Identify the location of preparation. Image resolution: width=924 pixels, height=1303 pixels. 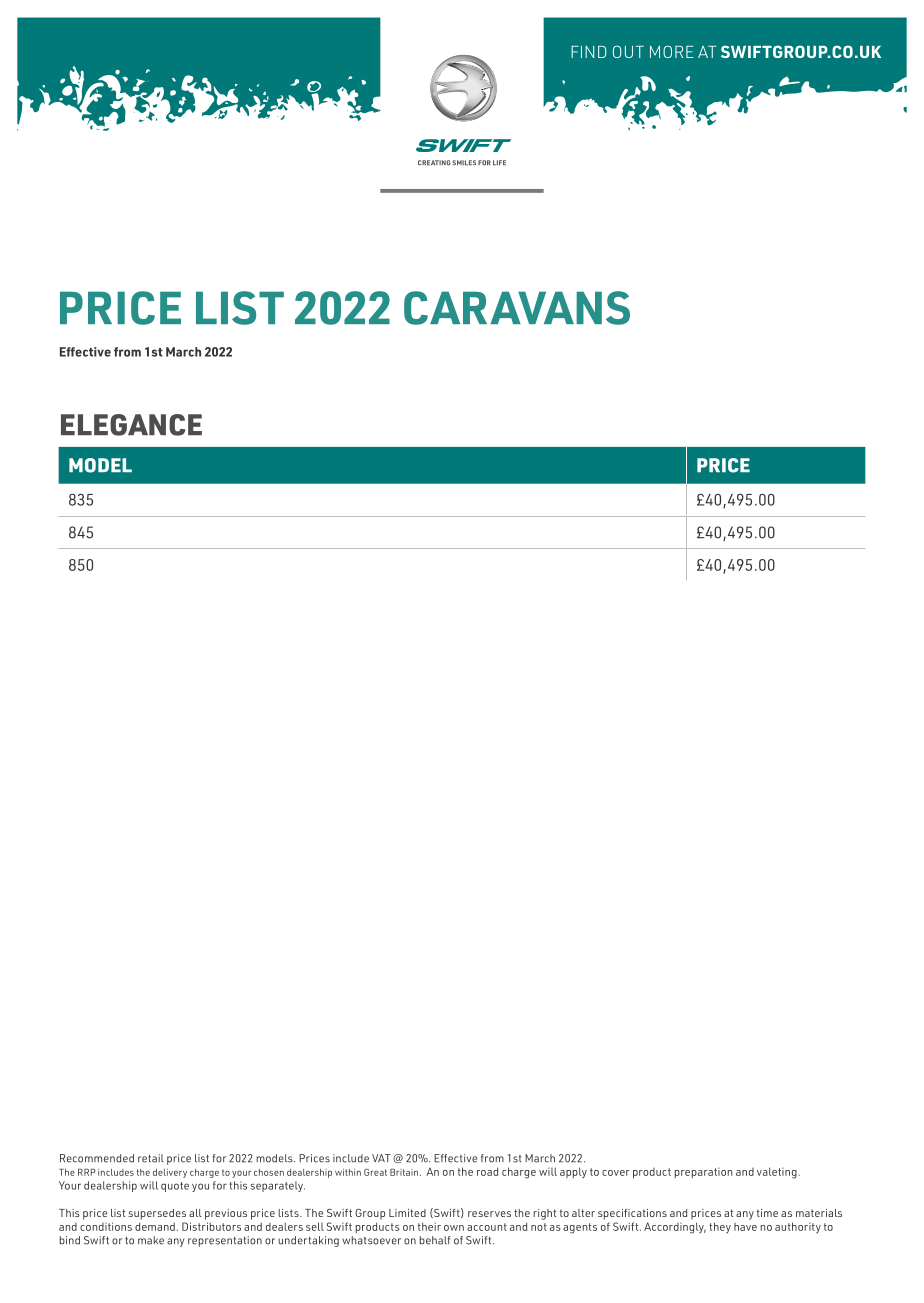
(703, 1173).
